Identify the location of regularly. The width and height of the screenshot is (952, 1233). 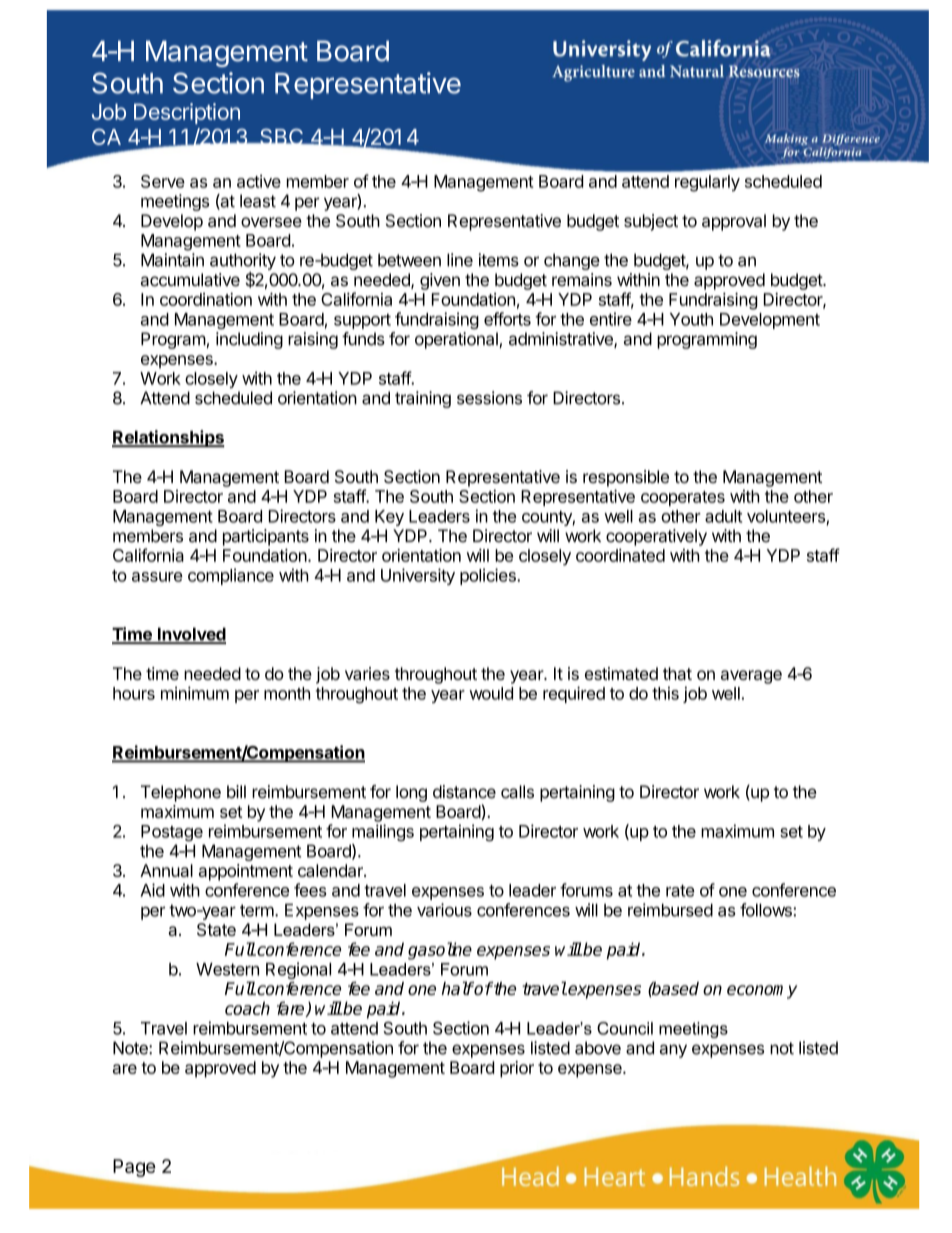
(707, 183).
